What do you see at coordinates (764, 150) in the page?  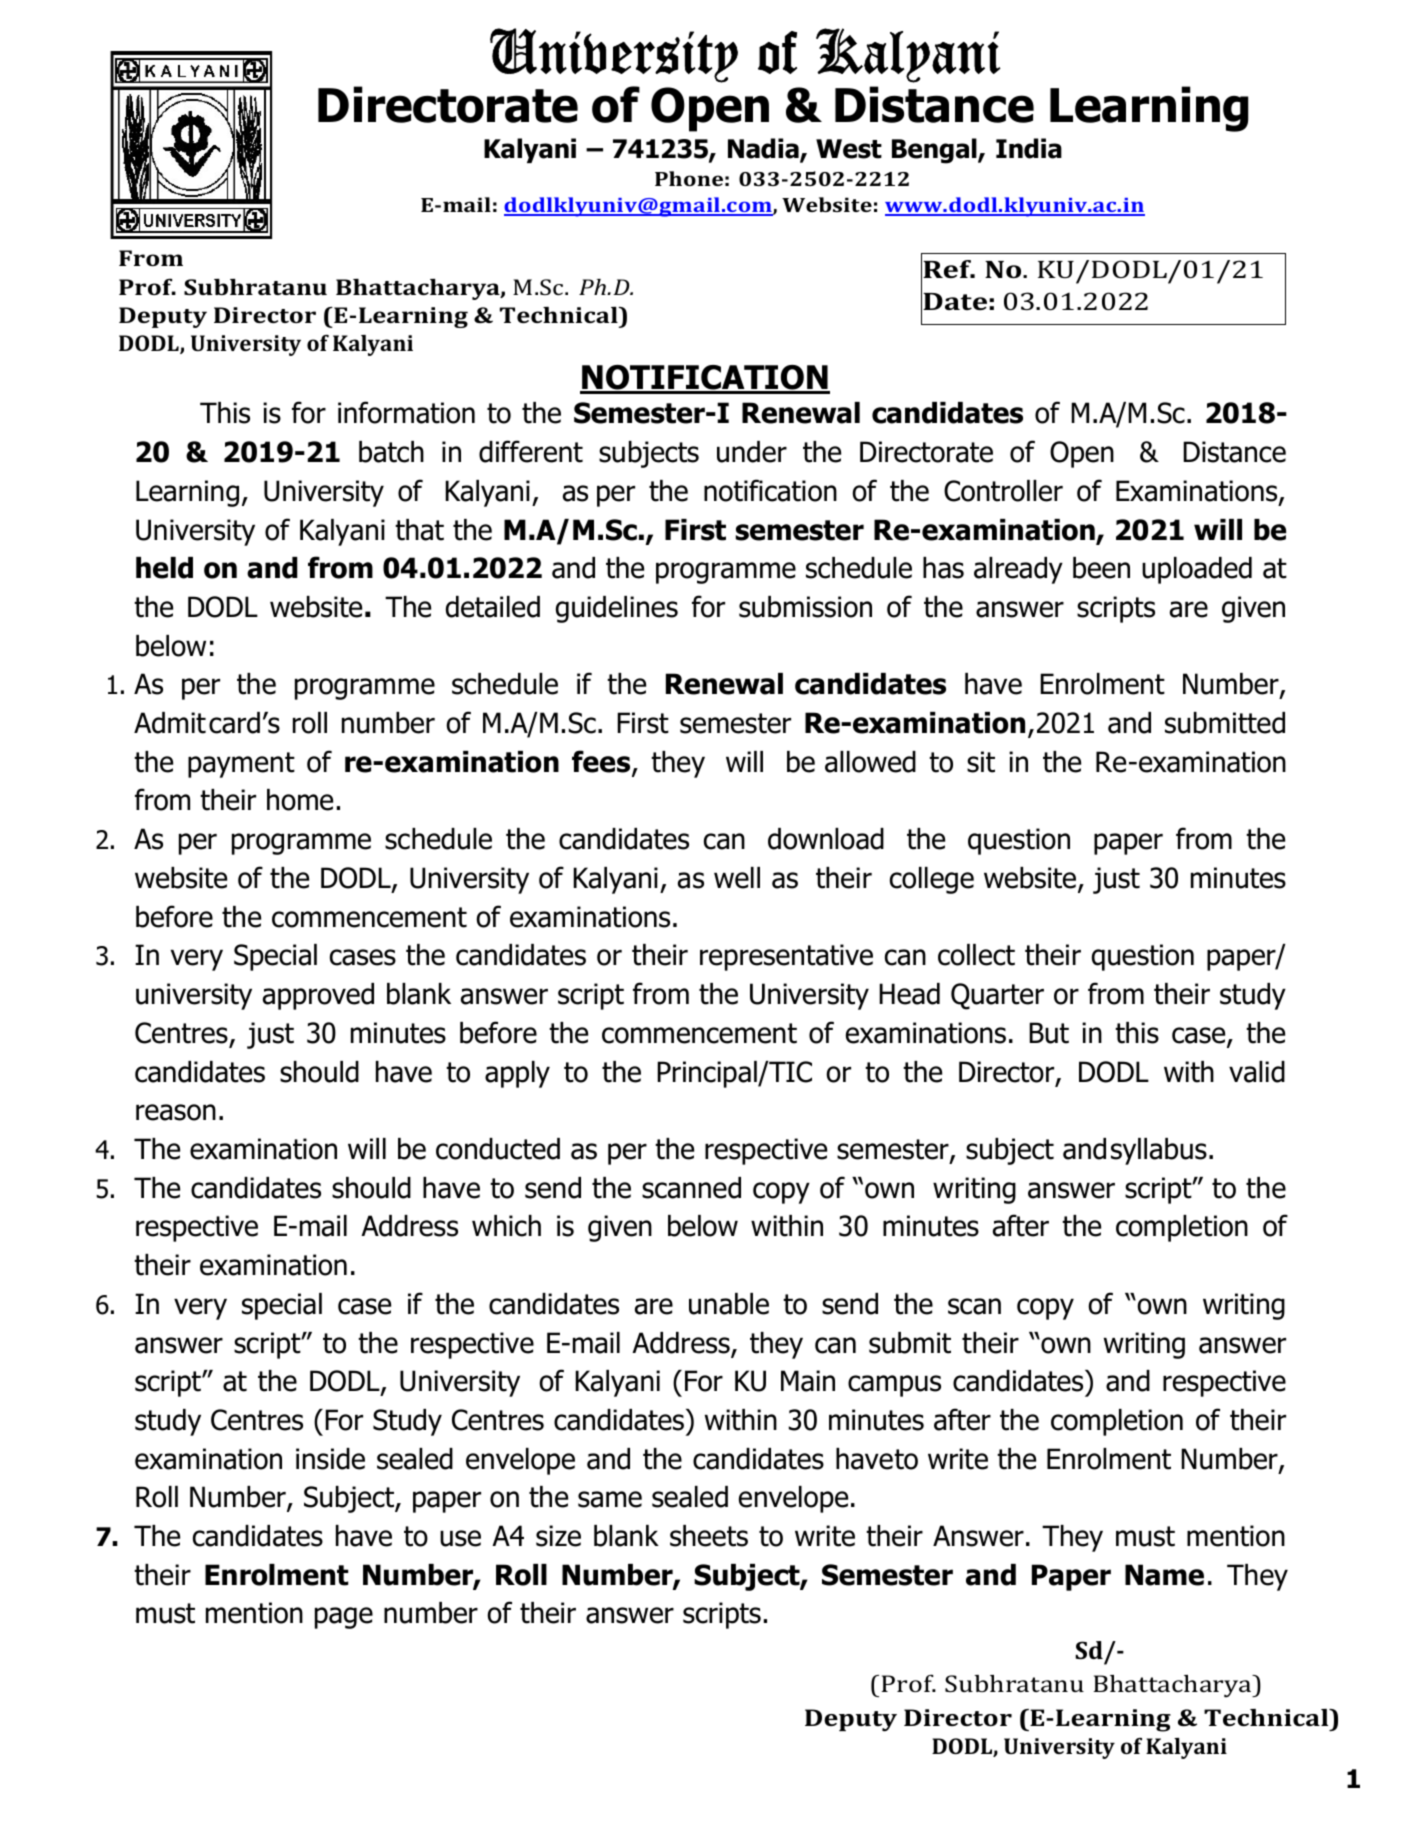 I see `Nadia` at bounding box center [764, 150].
